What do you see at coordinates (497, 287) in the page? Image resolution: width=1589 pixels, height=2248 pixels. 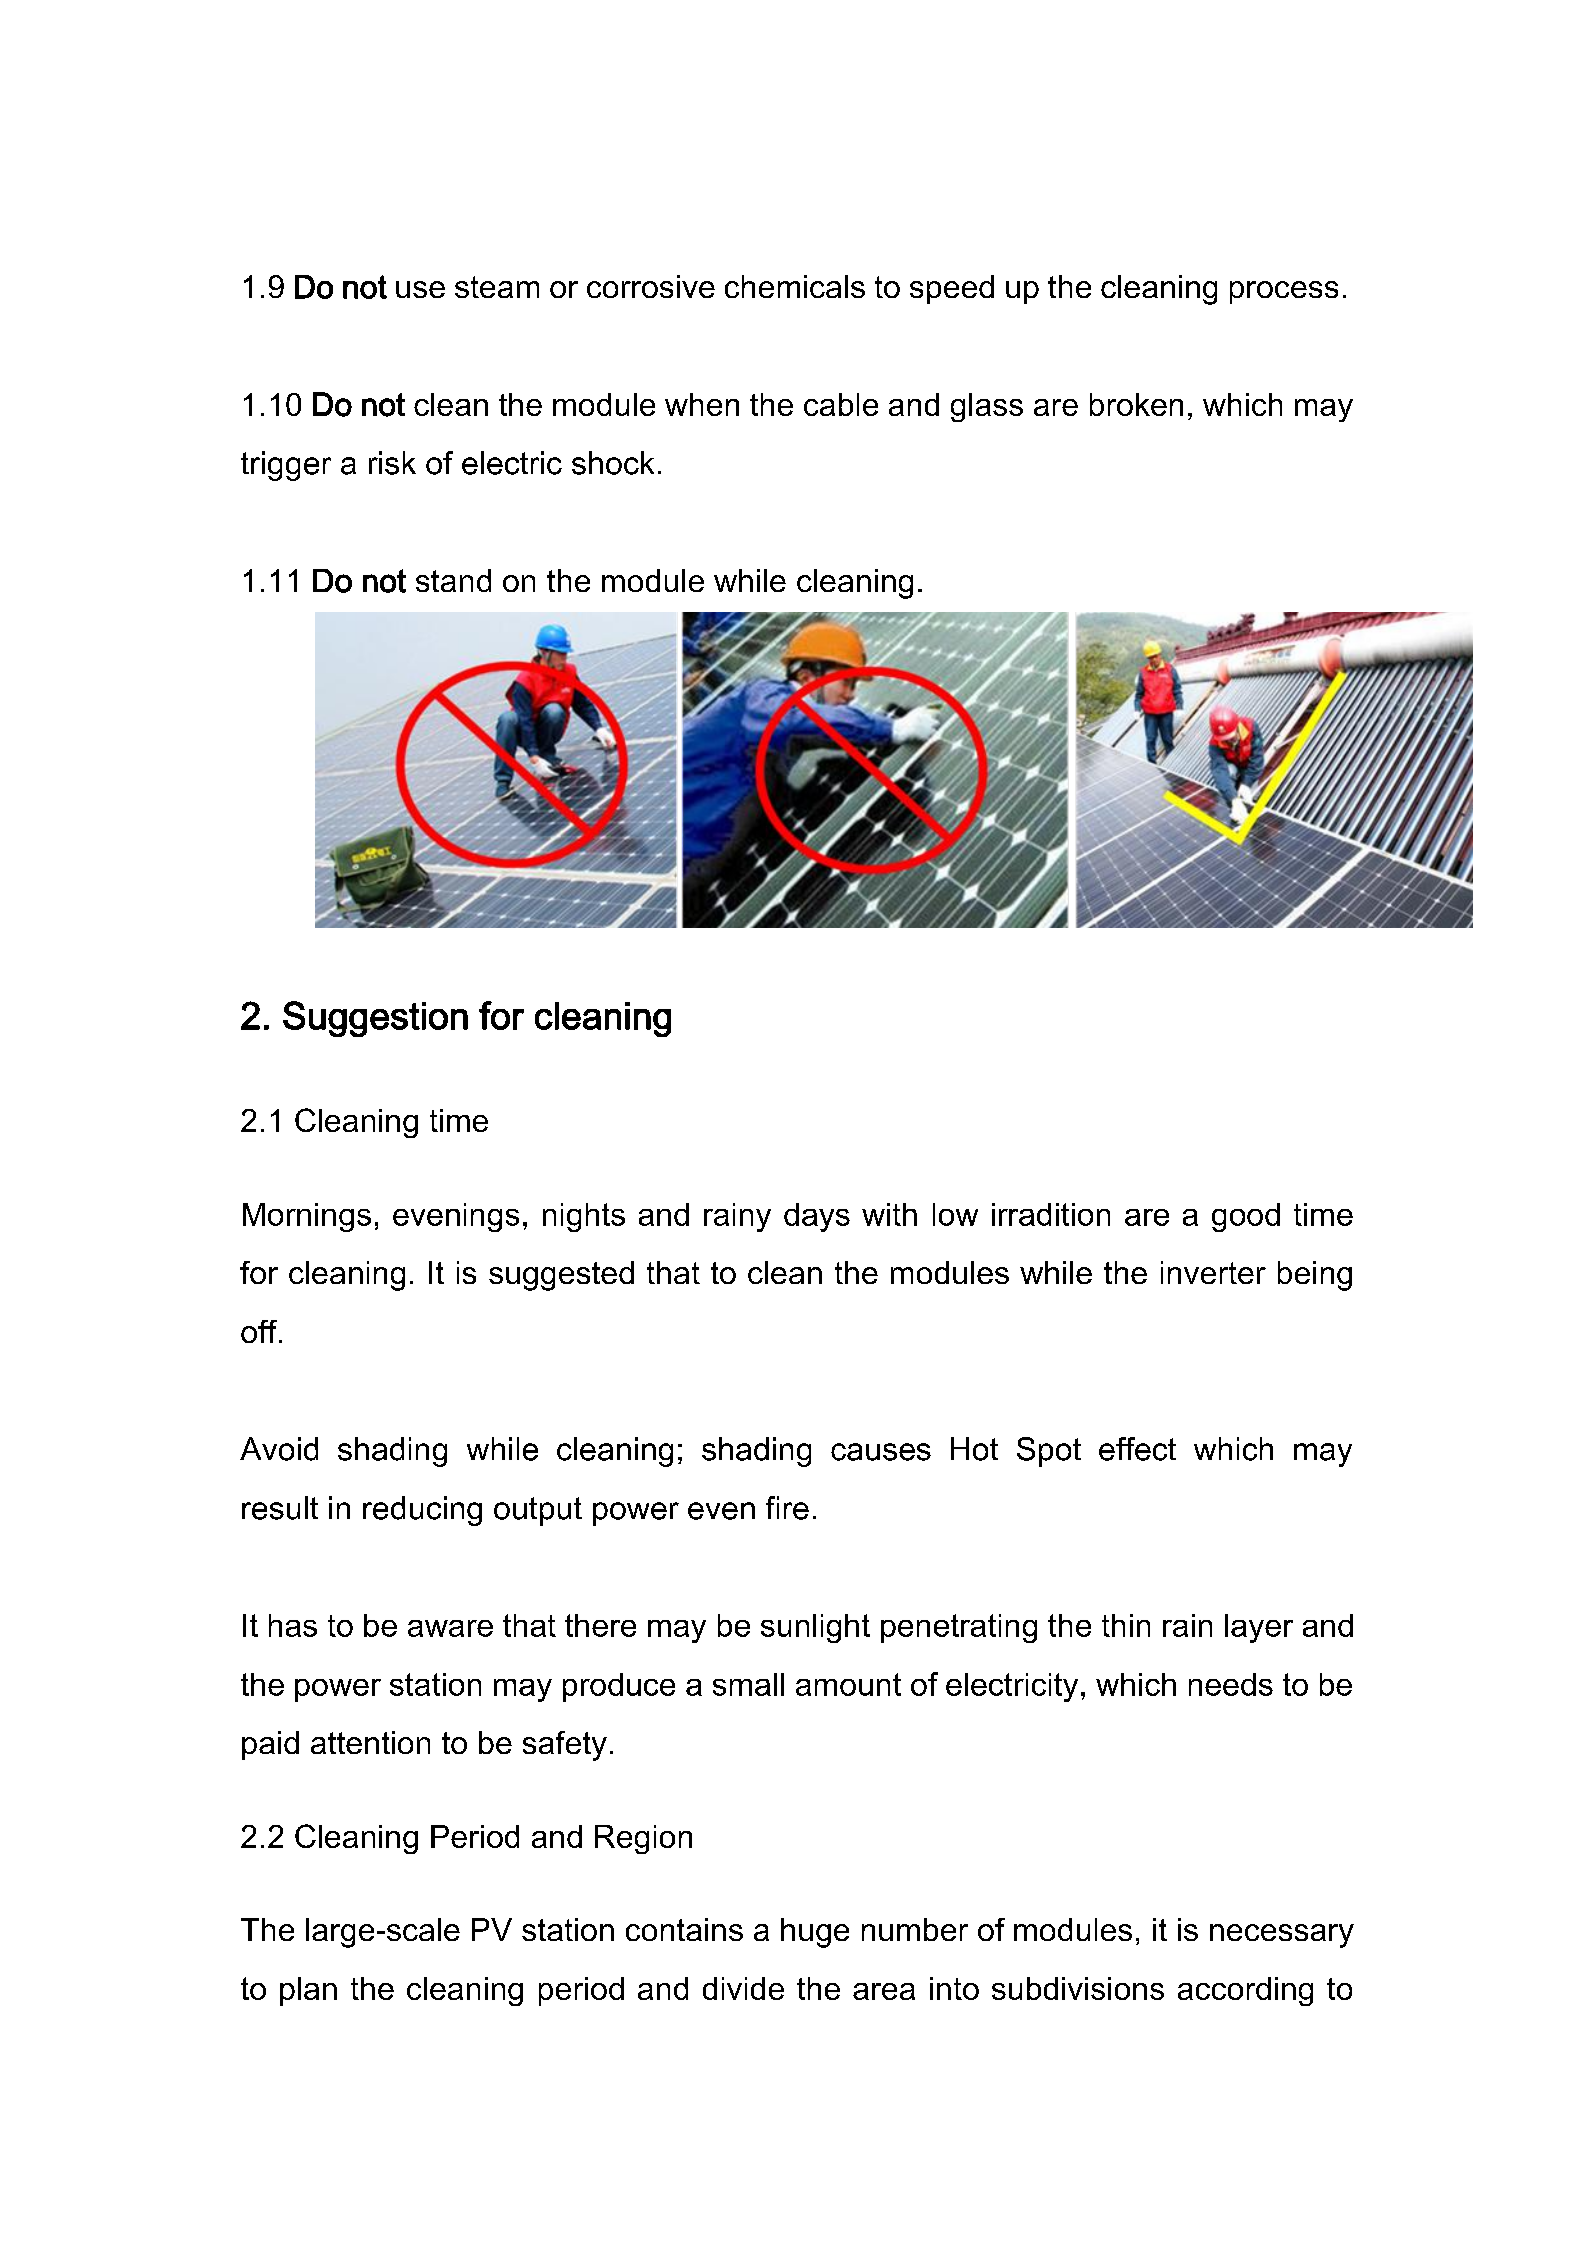 I see `steam` at bounding box center [497, 287].
